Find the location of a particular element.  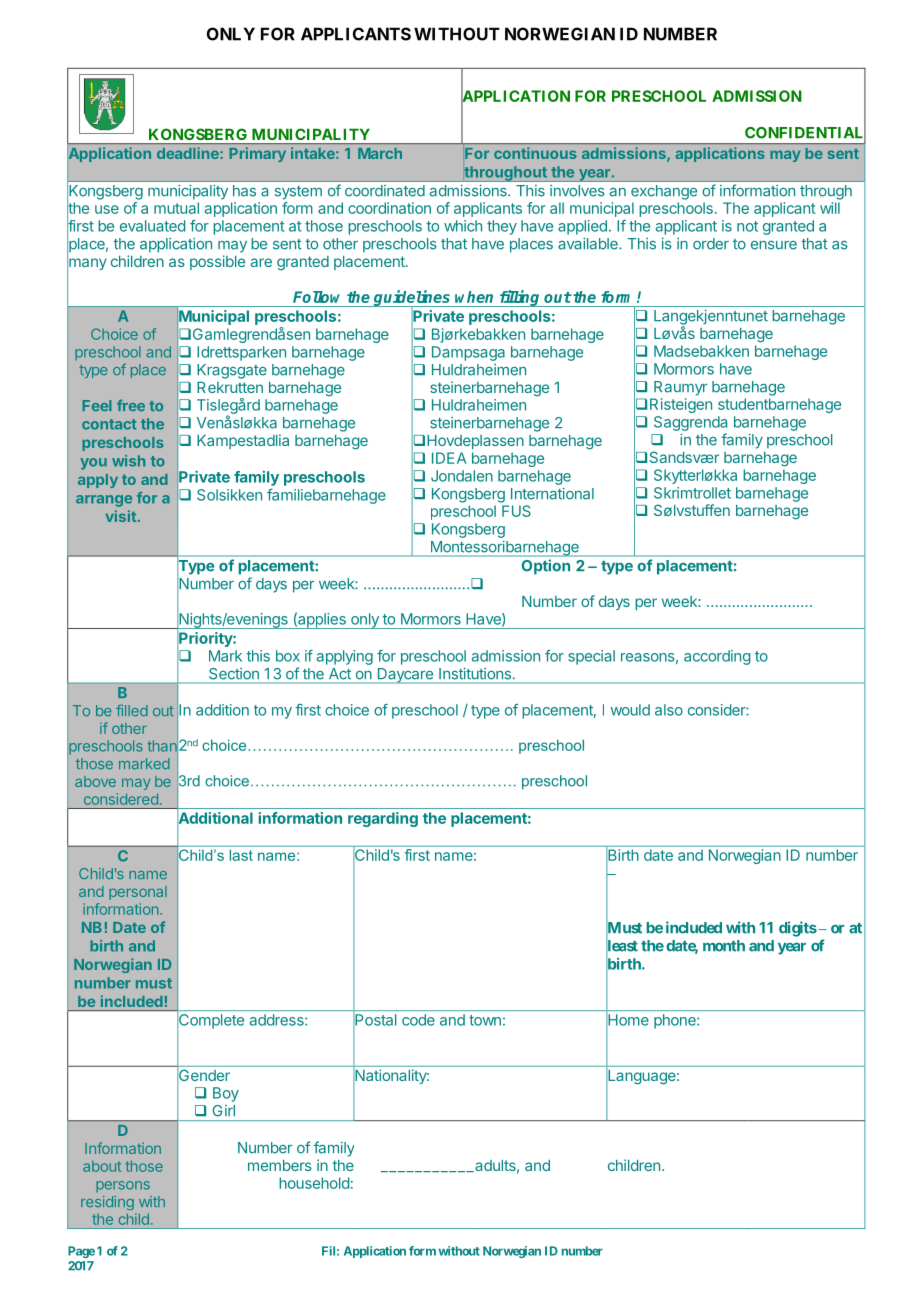

International is located at coordinates (552, 494).
